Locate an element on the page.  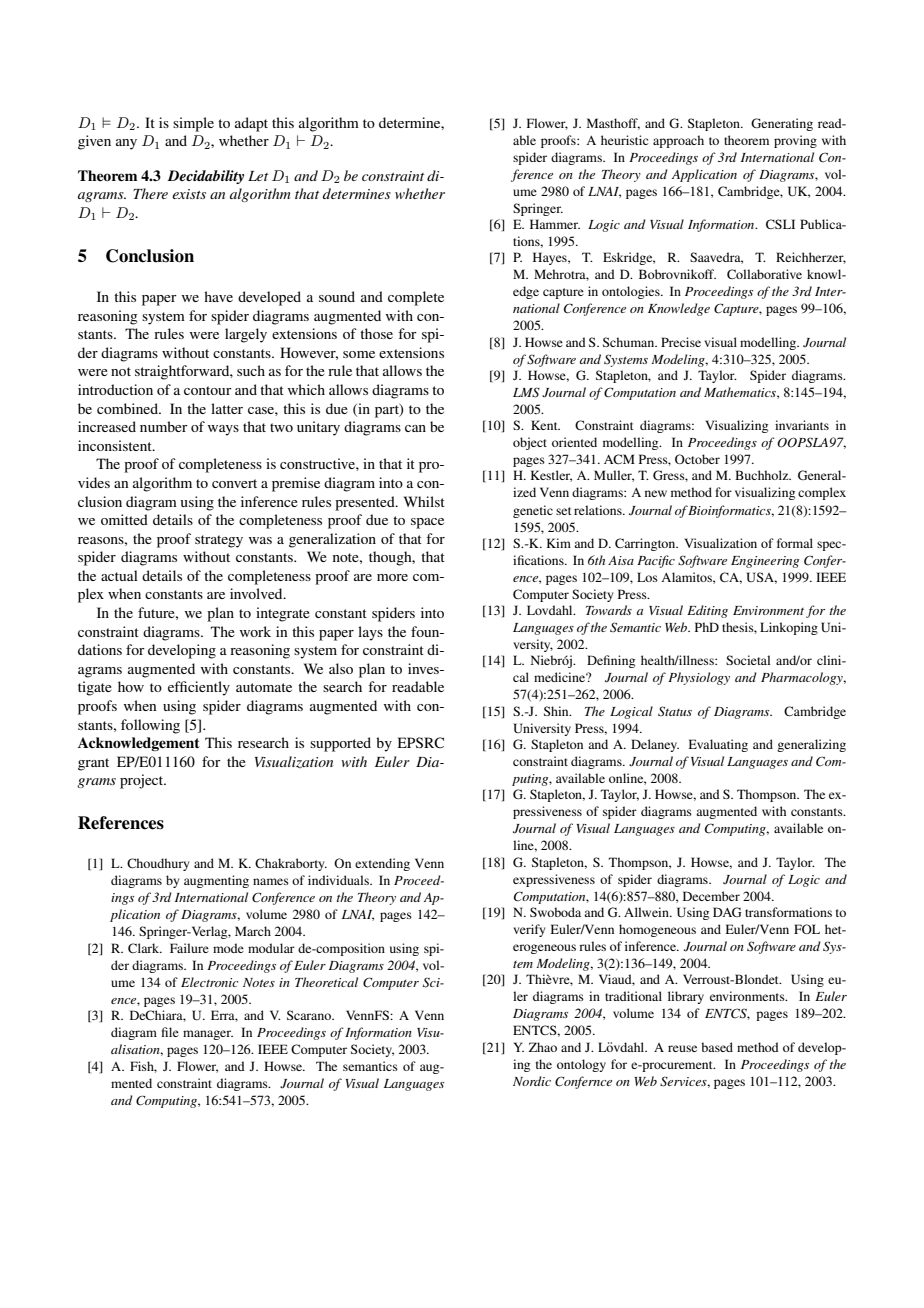
Nordic is located at coordinates (532, 1081).
